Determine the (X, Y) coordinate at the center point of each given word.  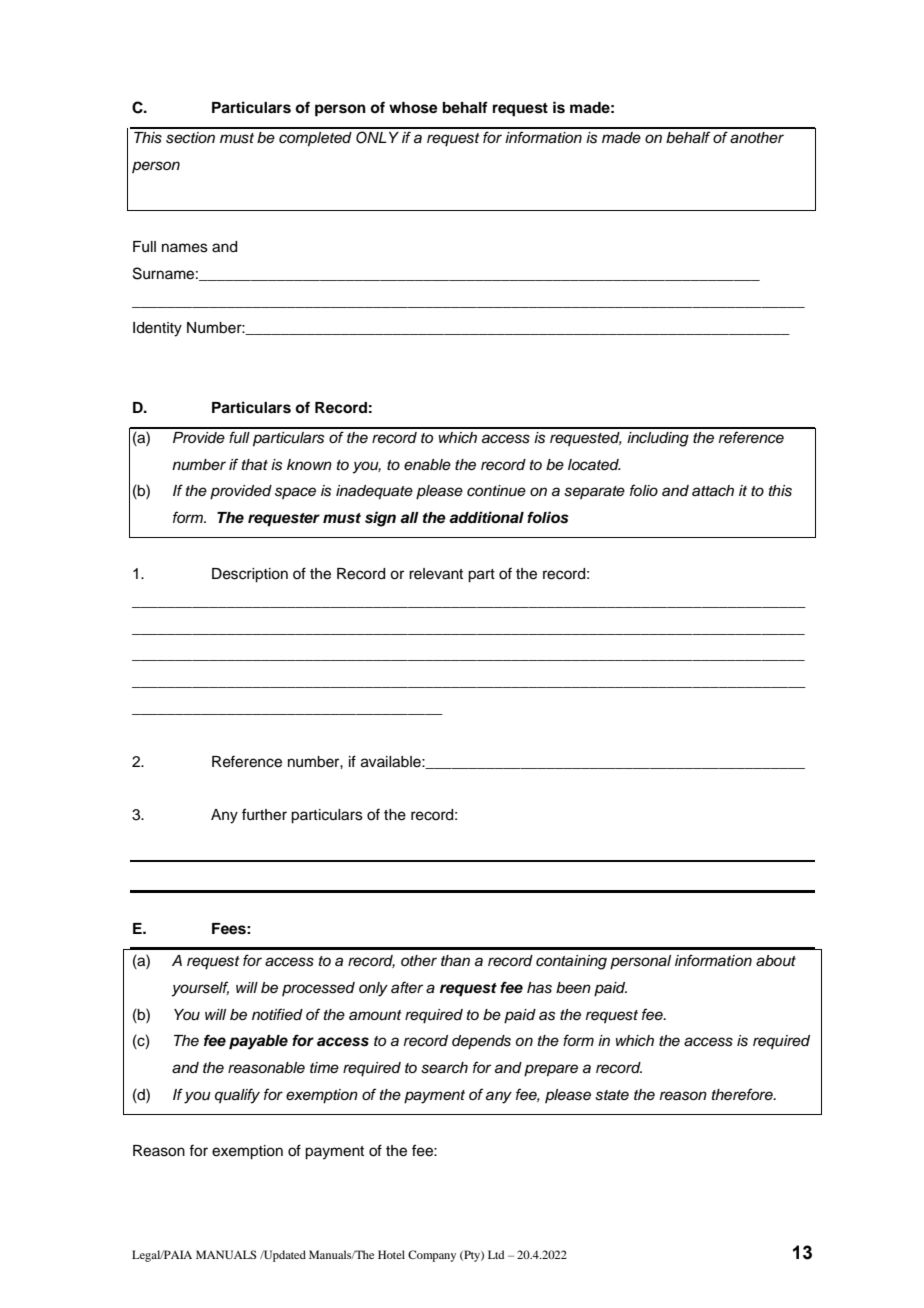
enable (427, 465)
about (776, 961)
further (264, 814)
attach (713, 491)
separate (594, 492)
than (455, 960)
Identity (157, 329)
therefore (743, 1094)
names (185, 248)
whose (413, 108)
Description (250, 575)
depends (481, 1042)
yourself (200, 989)
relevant (436, 574)
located (594, 465)
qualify (237, 1096)
